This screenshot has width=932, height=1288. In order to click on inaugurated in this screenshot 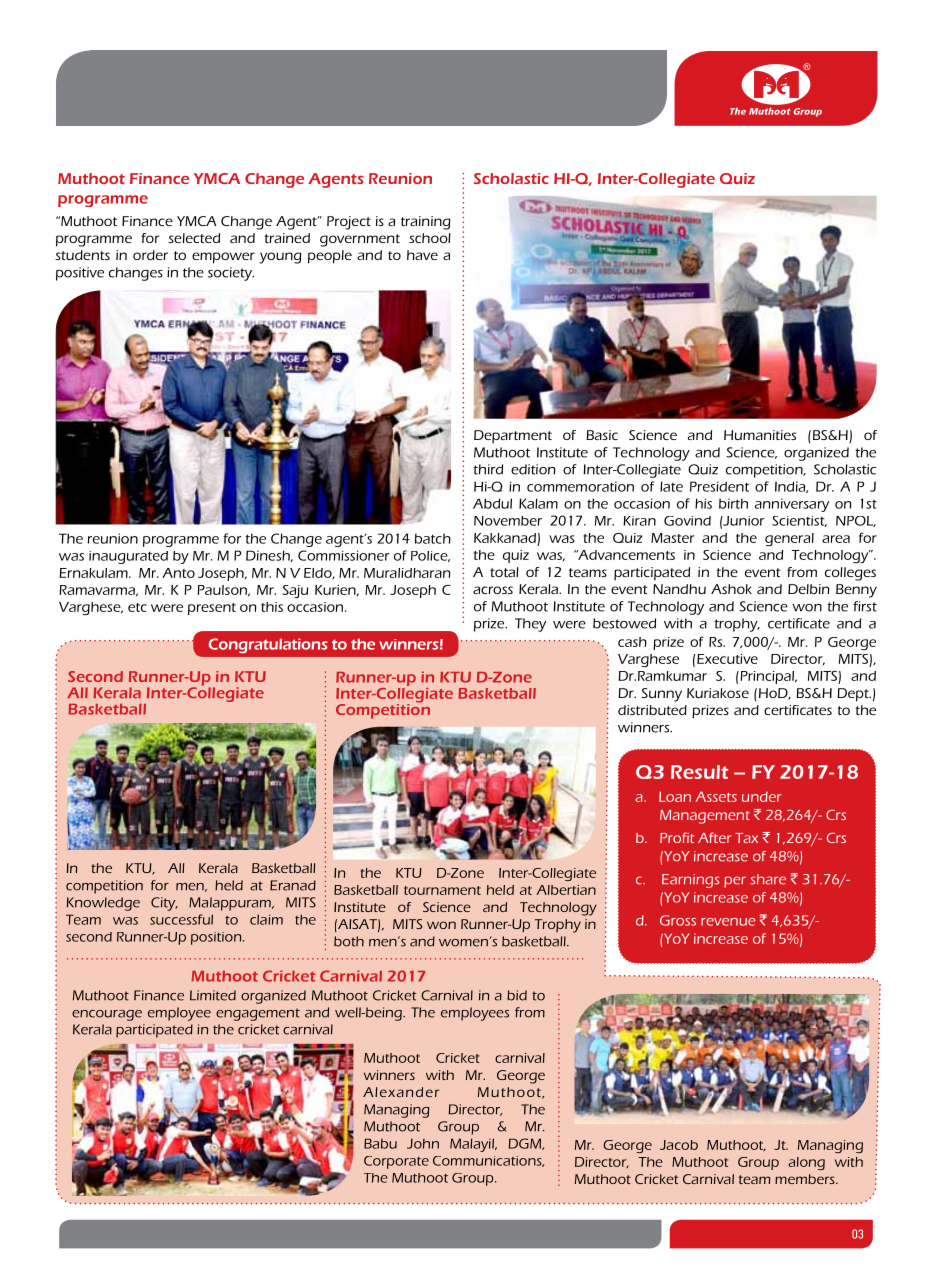, I will do `click(128, 557)`.
